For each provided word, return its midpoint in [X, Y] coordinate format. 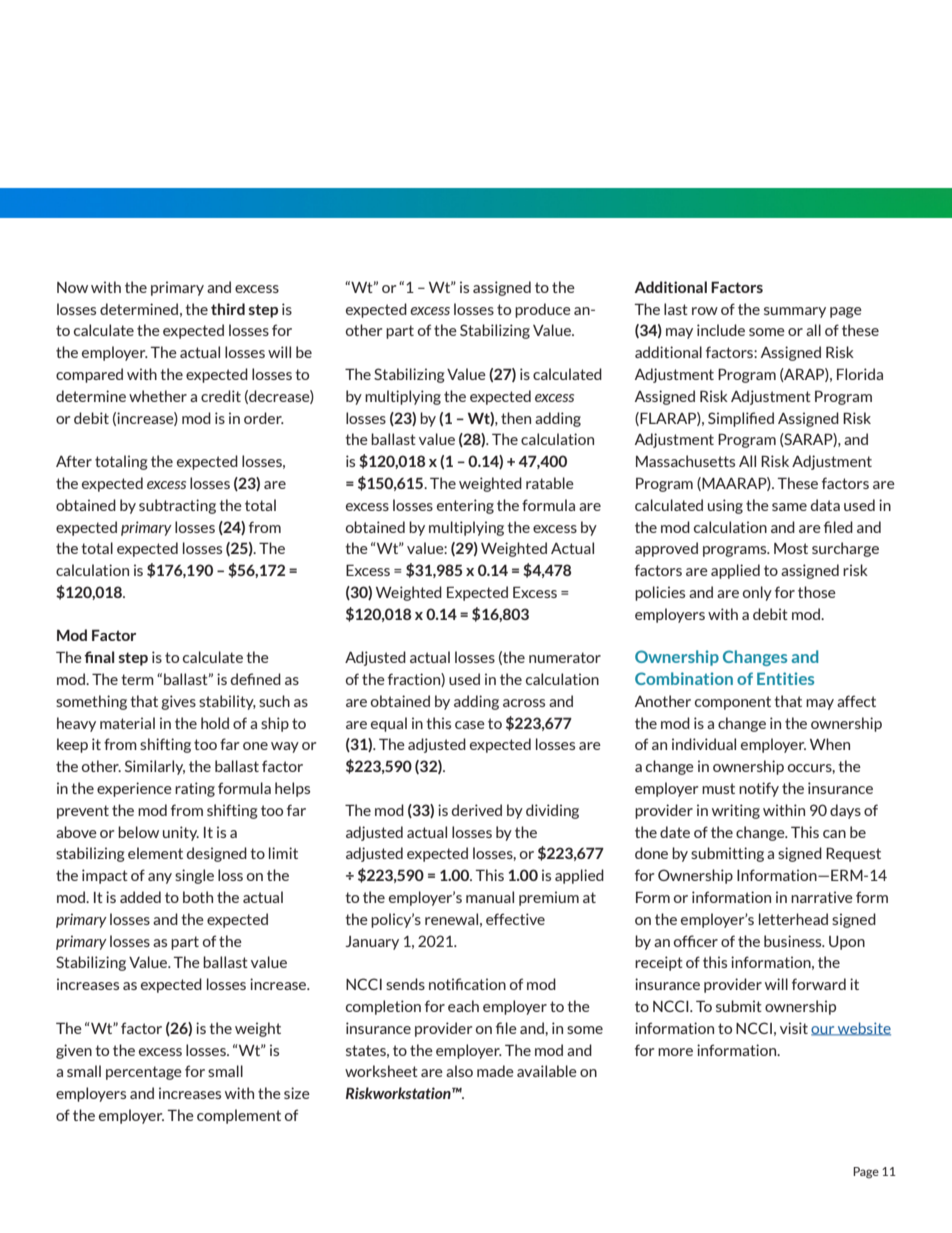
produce [543, 310]
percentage [144, 1073]
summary [795, 312]
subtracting [177, 506]
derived [477, 810]
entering [465, 506]
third [228, 309]
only [757, 593]
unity [181, 833]
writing [736, 811]
